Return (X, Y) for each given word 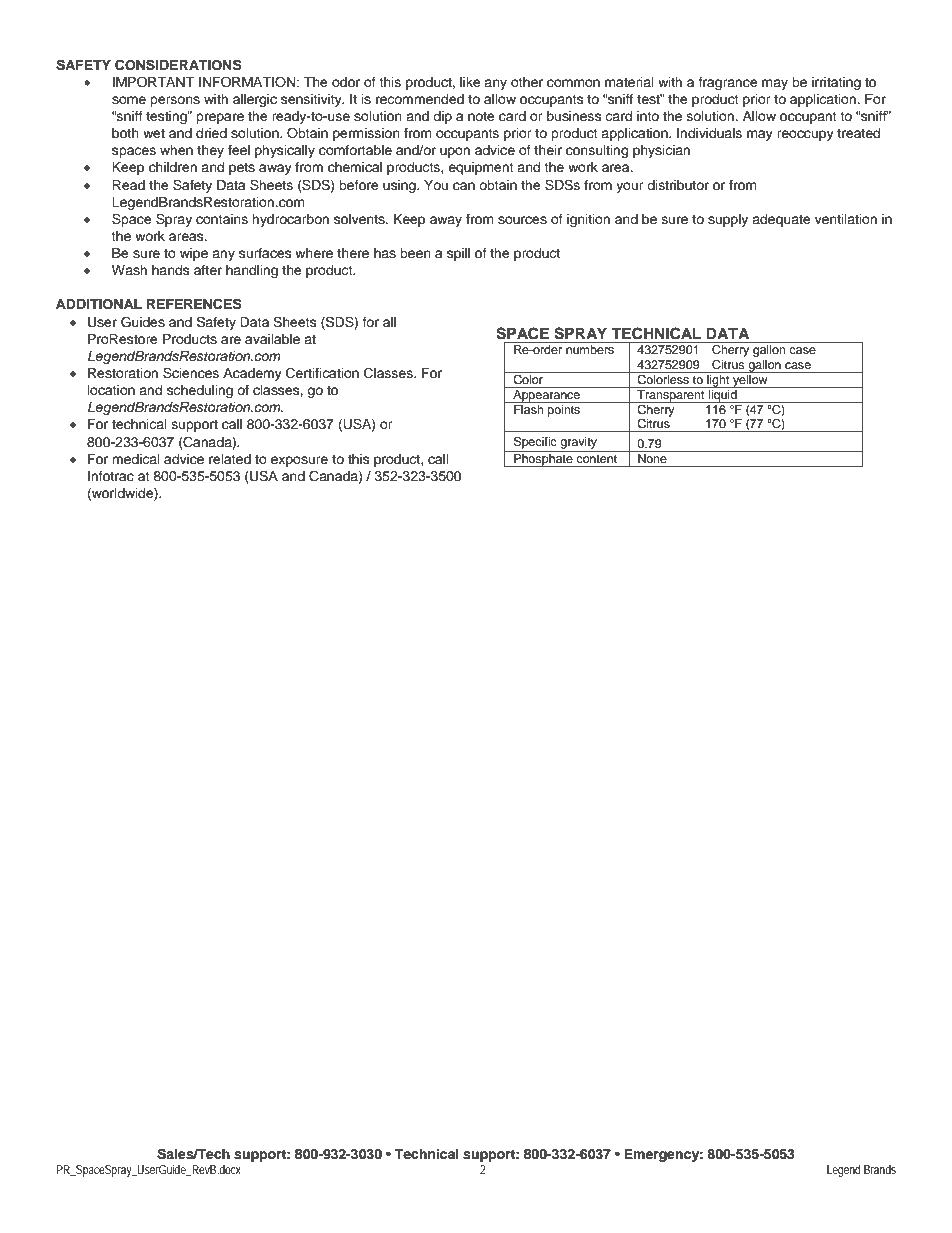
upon (455, 152)
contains (222, 219)
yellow (750, 380)
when (176, 150)
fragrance (728, 83)
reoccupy (805, 135)
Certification (322, 373)
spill (458, 254)
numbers (590, 349)
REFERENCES (194, 304)
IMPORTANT (153, 82)
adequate (781, 220)
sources (522, 220)
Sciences (191, 373)
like (470, 82)
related (230, 459)
